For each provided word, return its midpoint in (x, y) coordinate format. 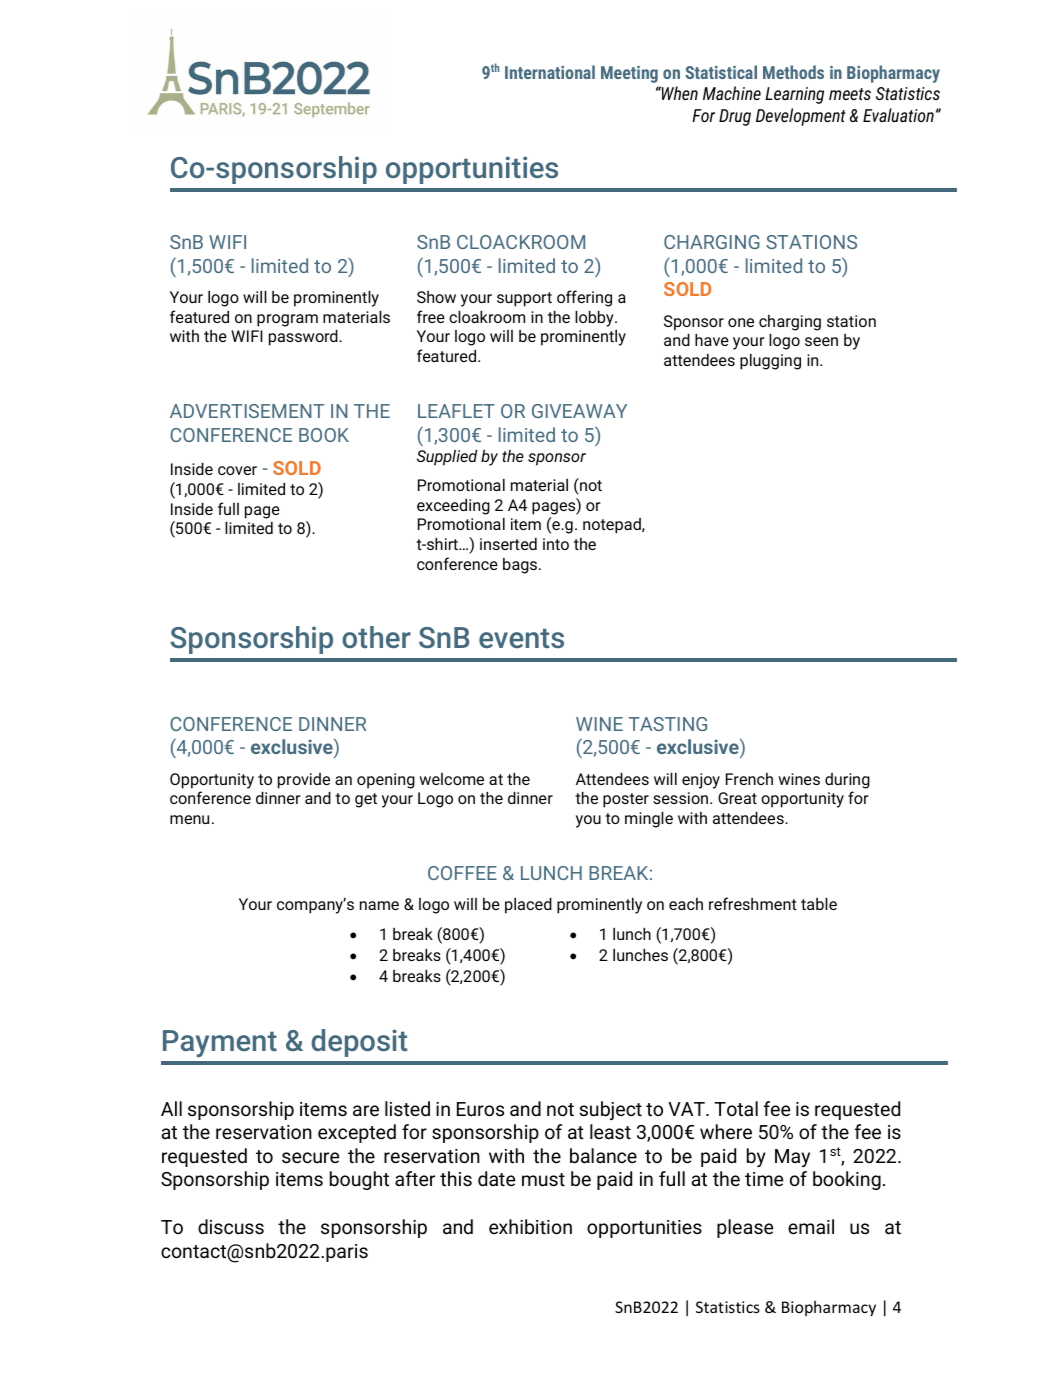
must (543, 1180)
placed (528, 906)
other (376, 637)
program (287, 320)
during (847, 781)
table (819, 904)
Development (801, 117)
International (550, 72)
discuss (231, 1227)
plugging (770, 362)
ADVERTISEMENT (247, 411)
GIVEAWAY (579, 411)
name (379, 905)
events (521, 638)
